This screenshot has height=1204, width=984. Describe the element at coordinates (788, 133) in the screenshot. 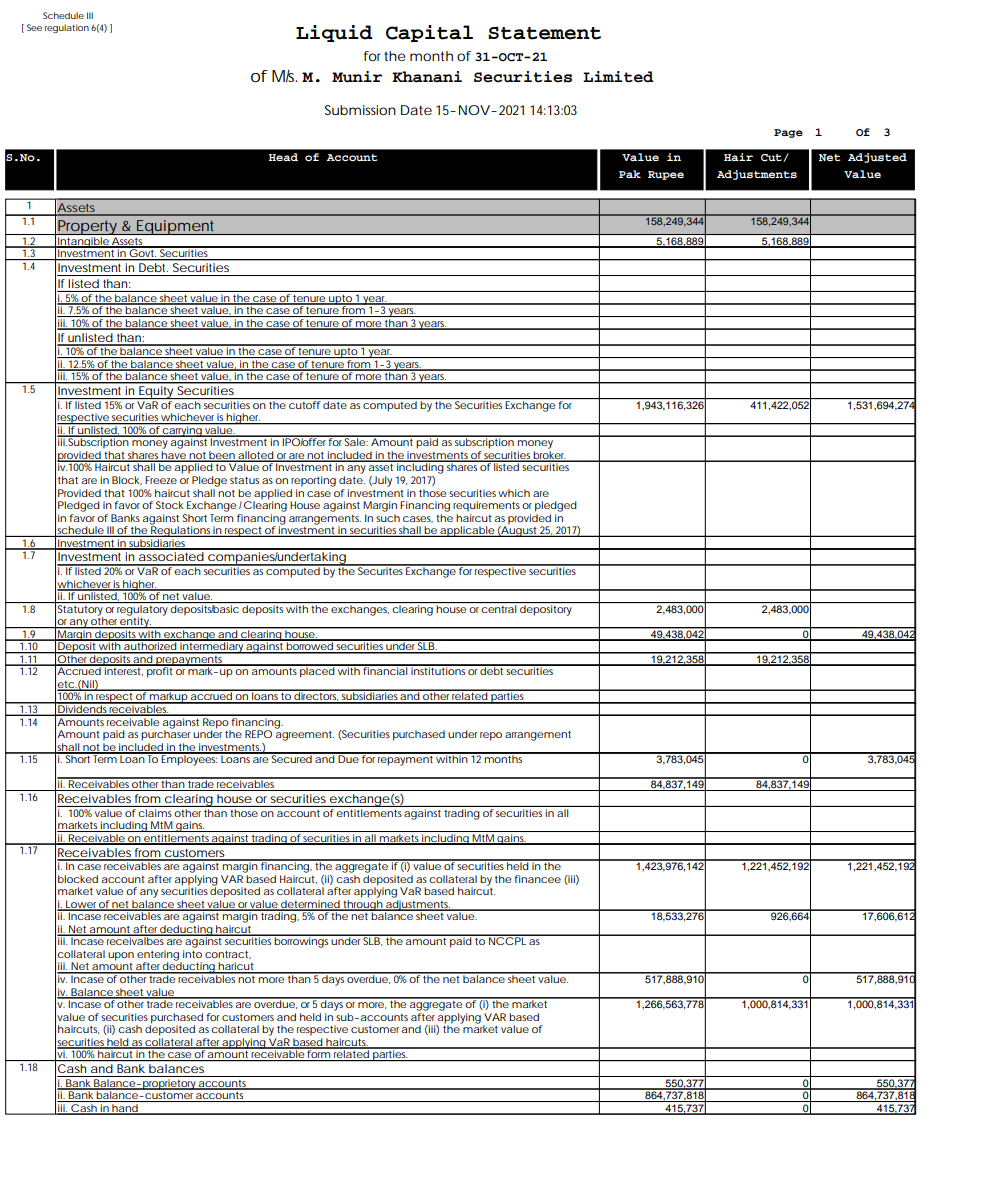

I see `Page` at that location.
